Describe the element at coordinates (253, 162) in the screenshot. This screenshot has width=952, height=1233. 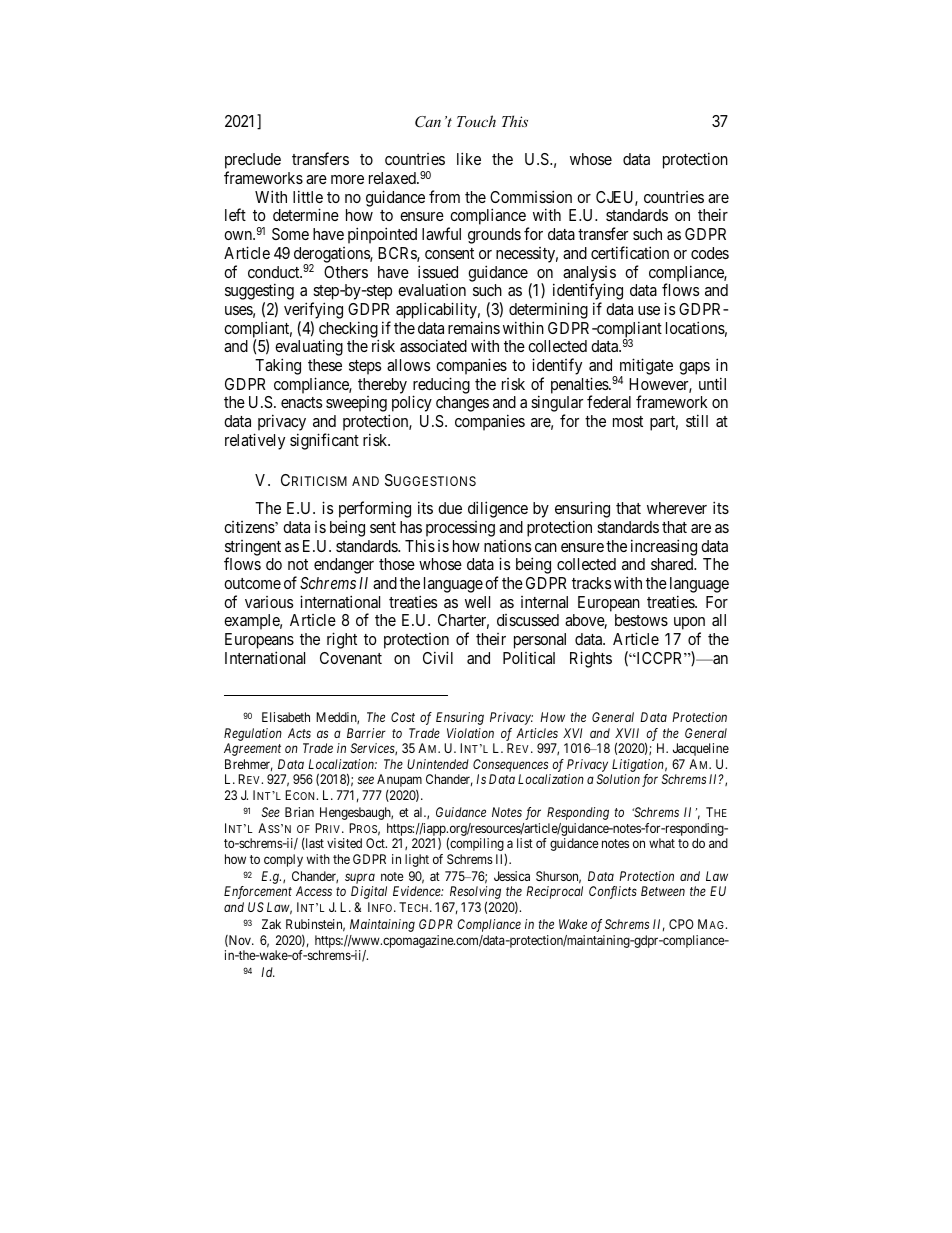
I see `preclude` at that location.
